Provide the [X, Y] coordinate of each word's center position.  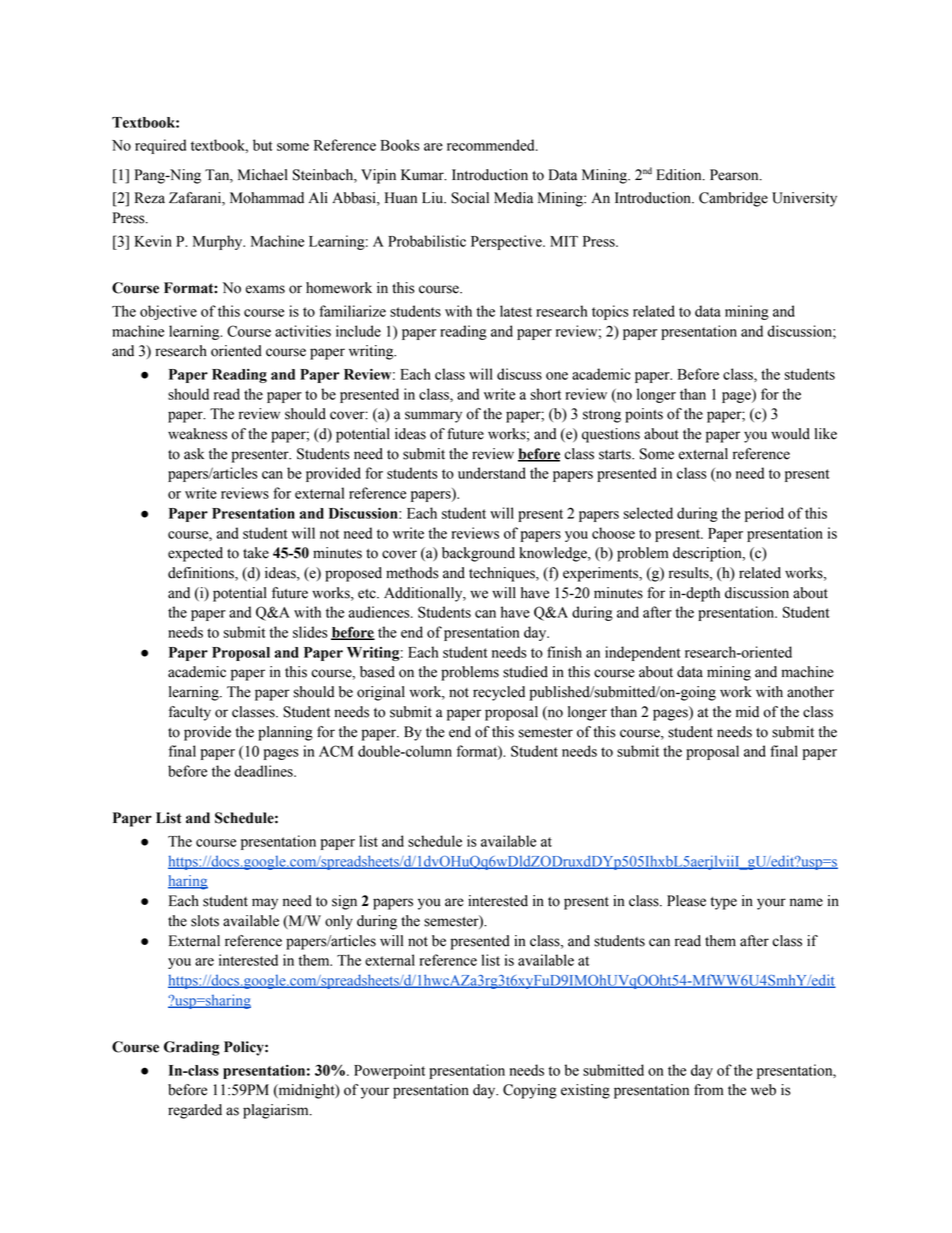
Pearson [735, 175]
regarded [195, 1111]
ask [194, 454]
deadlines [264, 771]
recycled [499, 693]
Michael [263, 175]
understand [492, 473]
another [810, 692]
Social [470, 198]
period [764, 514]
